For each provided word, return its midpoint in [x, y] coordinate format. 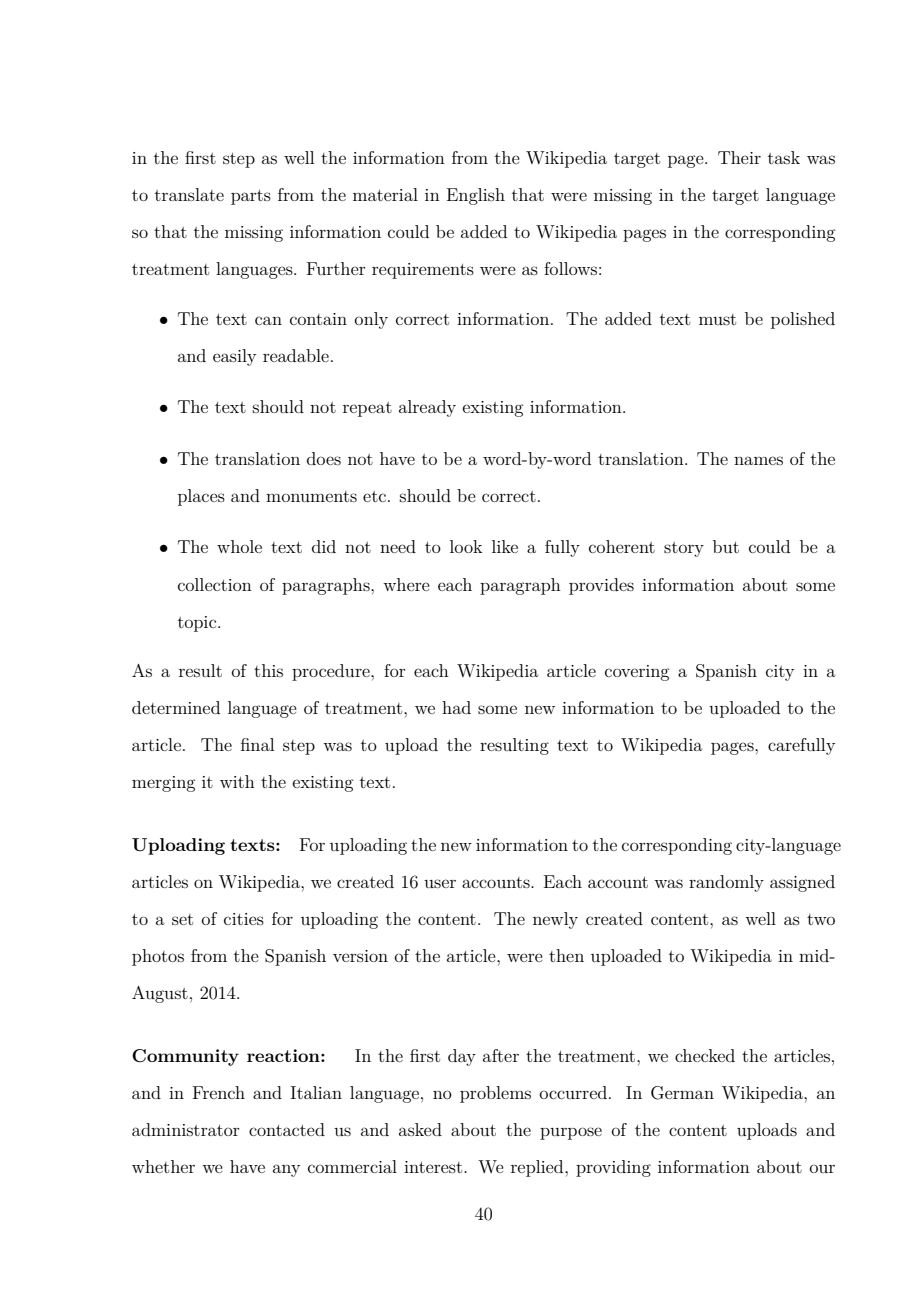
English [476, 196]
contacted [287, 1129]
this [268, 670]
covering [637, 673]
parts [251, 197]
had [456, 707]
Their [739, 157]
